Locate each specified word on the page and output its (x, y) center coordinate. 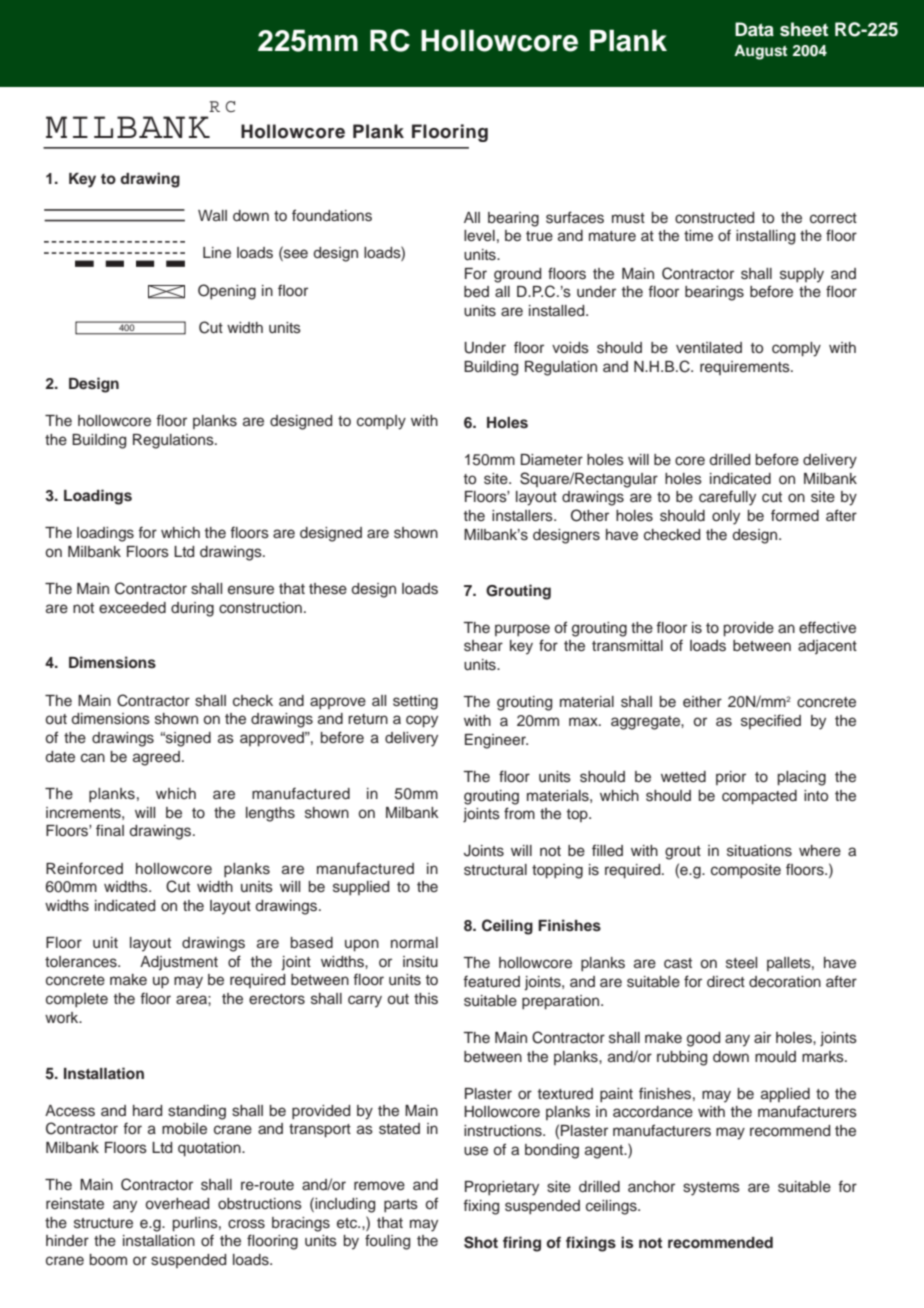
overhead (177, 1204)
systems (711, 1189)
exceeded (132, 608)
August (760, 52)
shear (483, 646)
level (479, 236)
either (702, 701)
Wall (212, 215)
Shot (481, 1242)
